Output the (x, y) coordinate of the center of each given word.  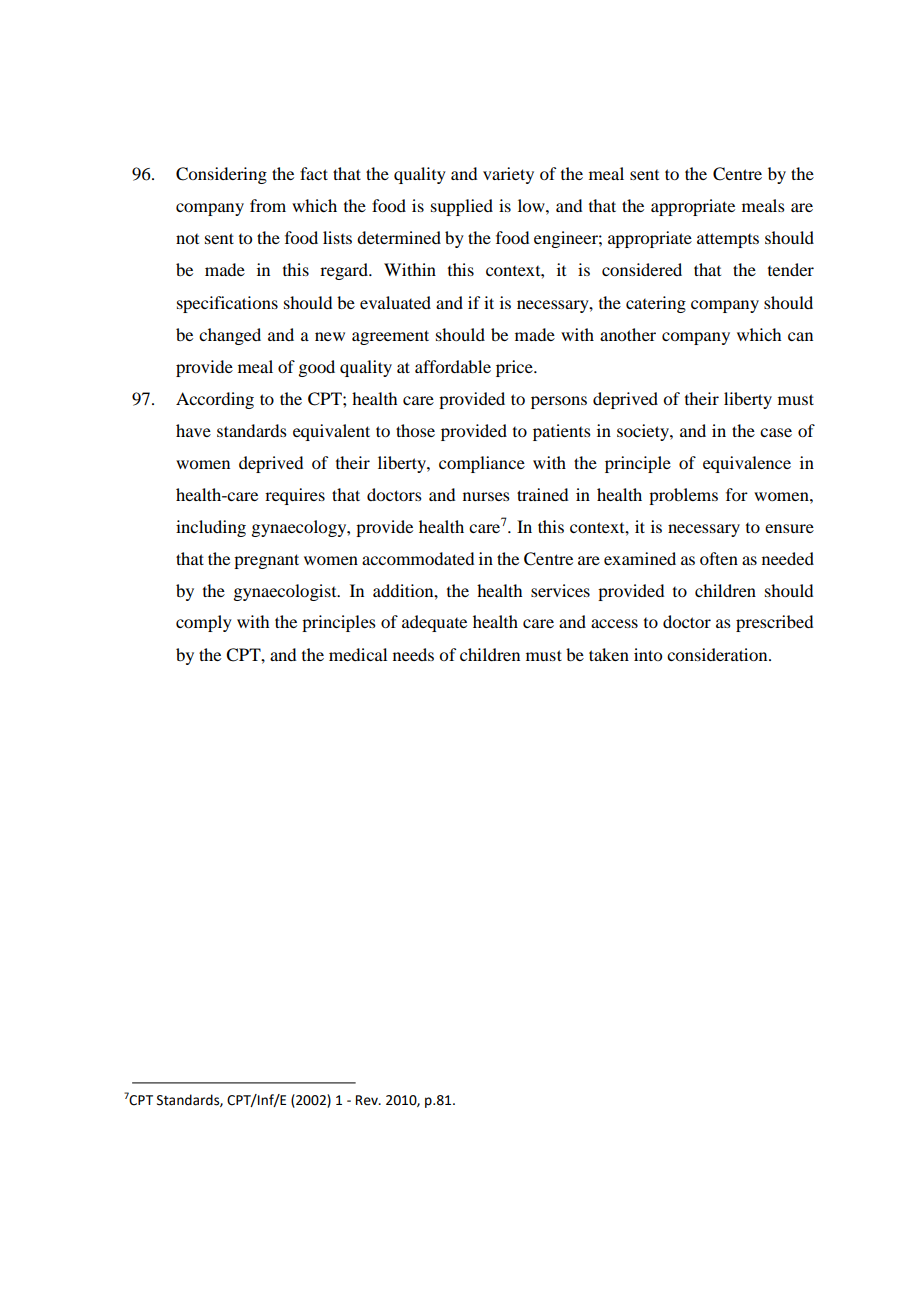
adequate (434, 623)
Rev (368, 1100)
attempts (728, 240)
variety (508, 175)
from (268, 205)
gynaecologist (286, 592)
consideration (718, 654)
